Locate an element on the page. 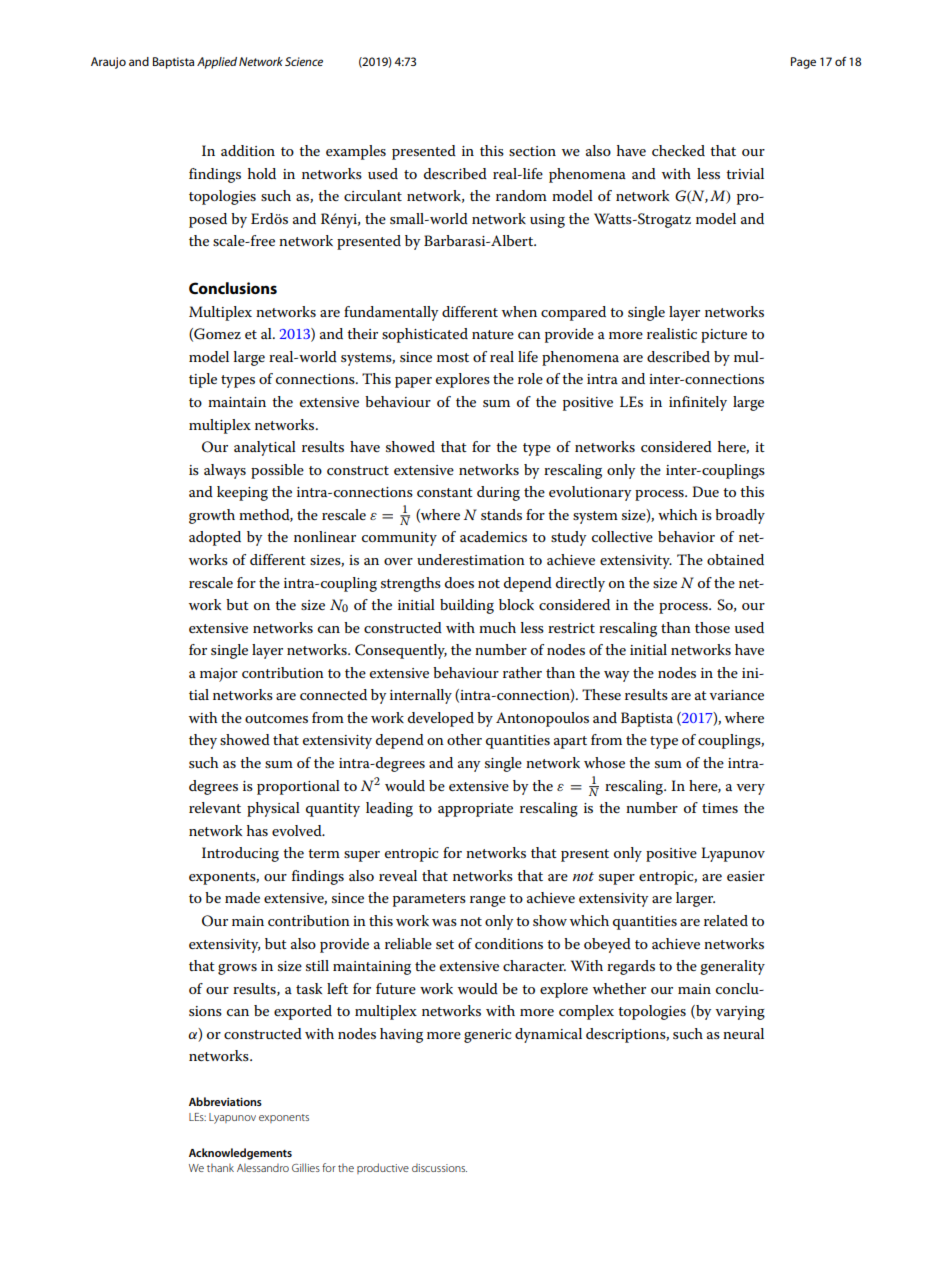 The height and width of the page is (1271, 952). appropriate is located at coordinates (475, 810).
